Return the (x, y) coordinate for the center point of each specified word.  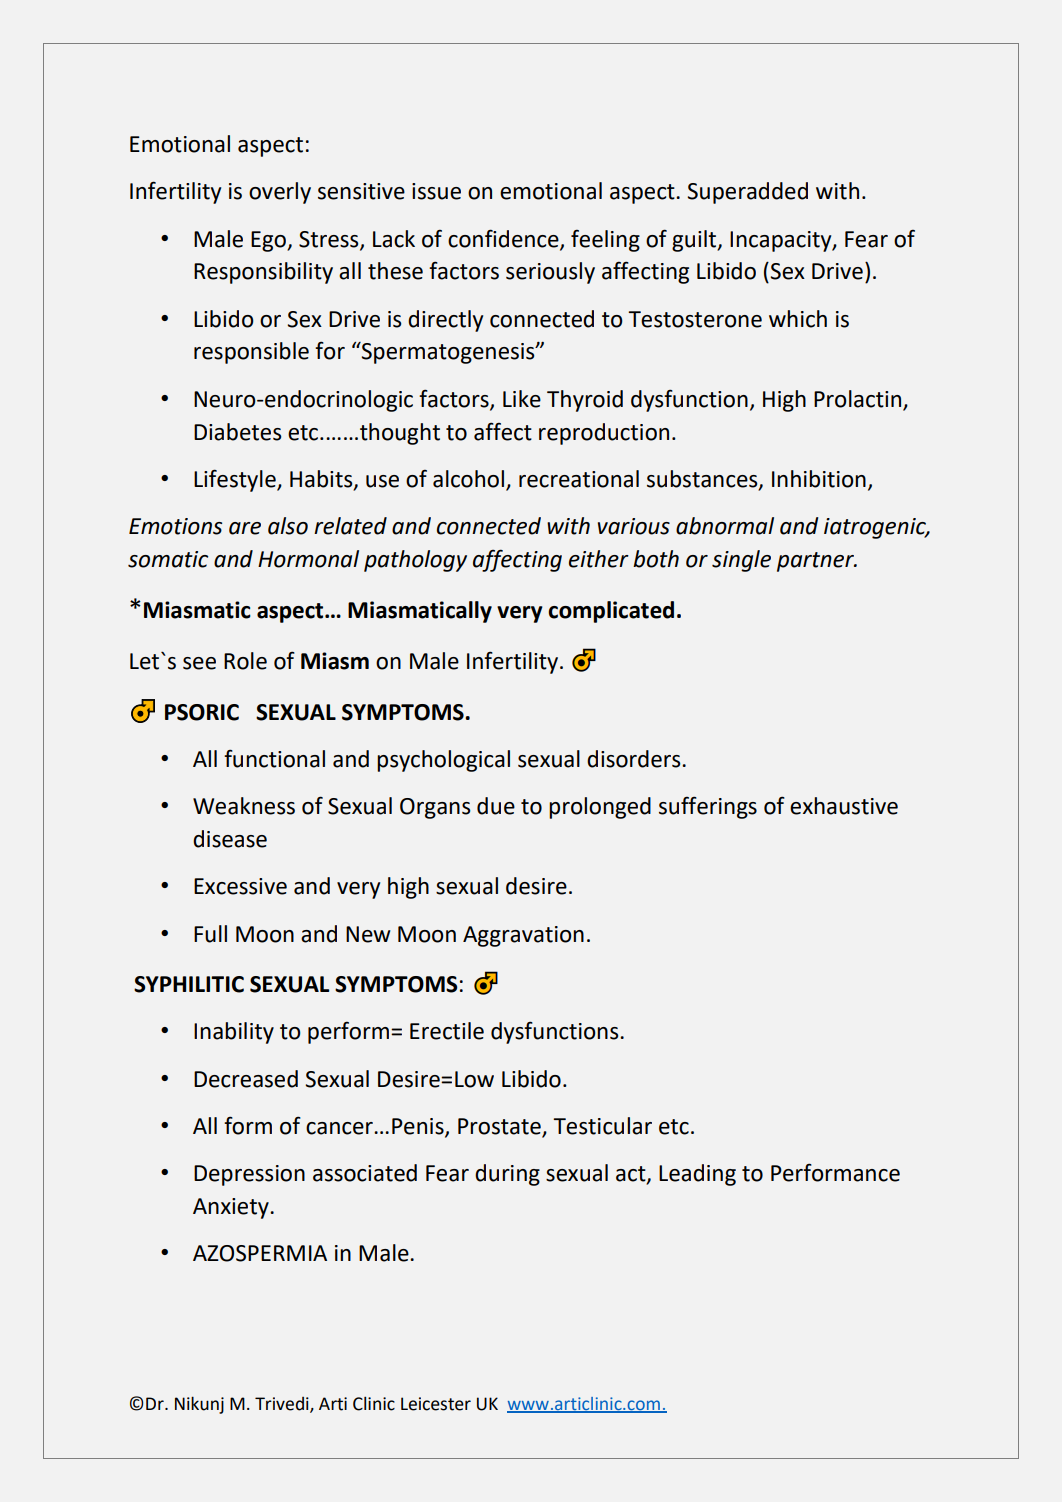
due (496, 806)
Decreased (246, 1079)
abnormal (725, 526)
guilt (695, 241)
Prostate (499, 1126)
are (245, 528)
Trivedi (283, 1404)
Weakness (244, 806)
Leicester (436, 1404)
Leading (697, 1175)
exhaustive (844, 806)
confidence (504, 239)
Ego (269, 241)
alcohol (468, 479)
